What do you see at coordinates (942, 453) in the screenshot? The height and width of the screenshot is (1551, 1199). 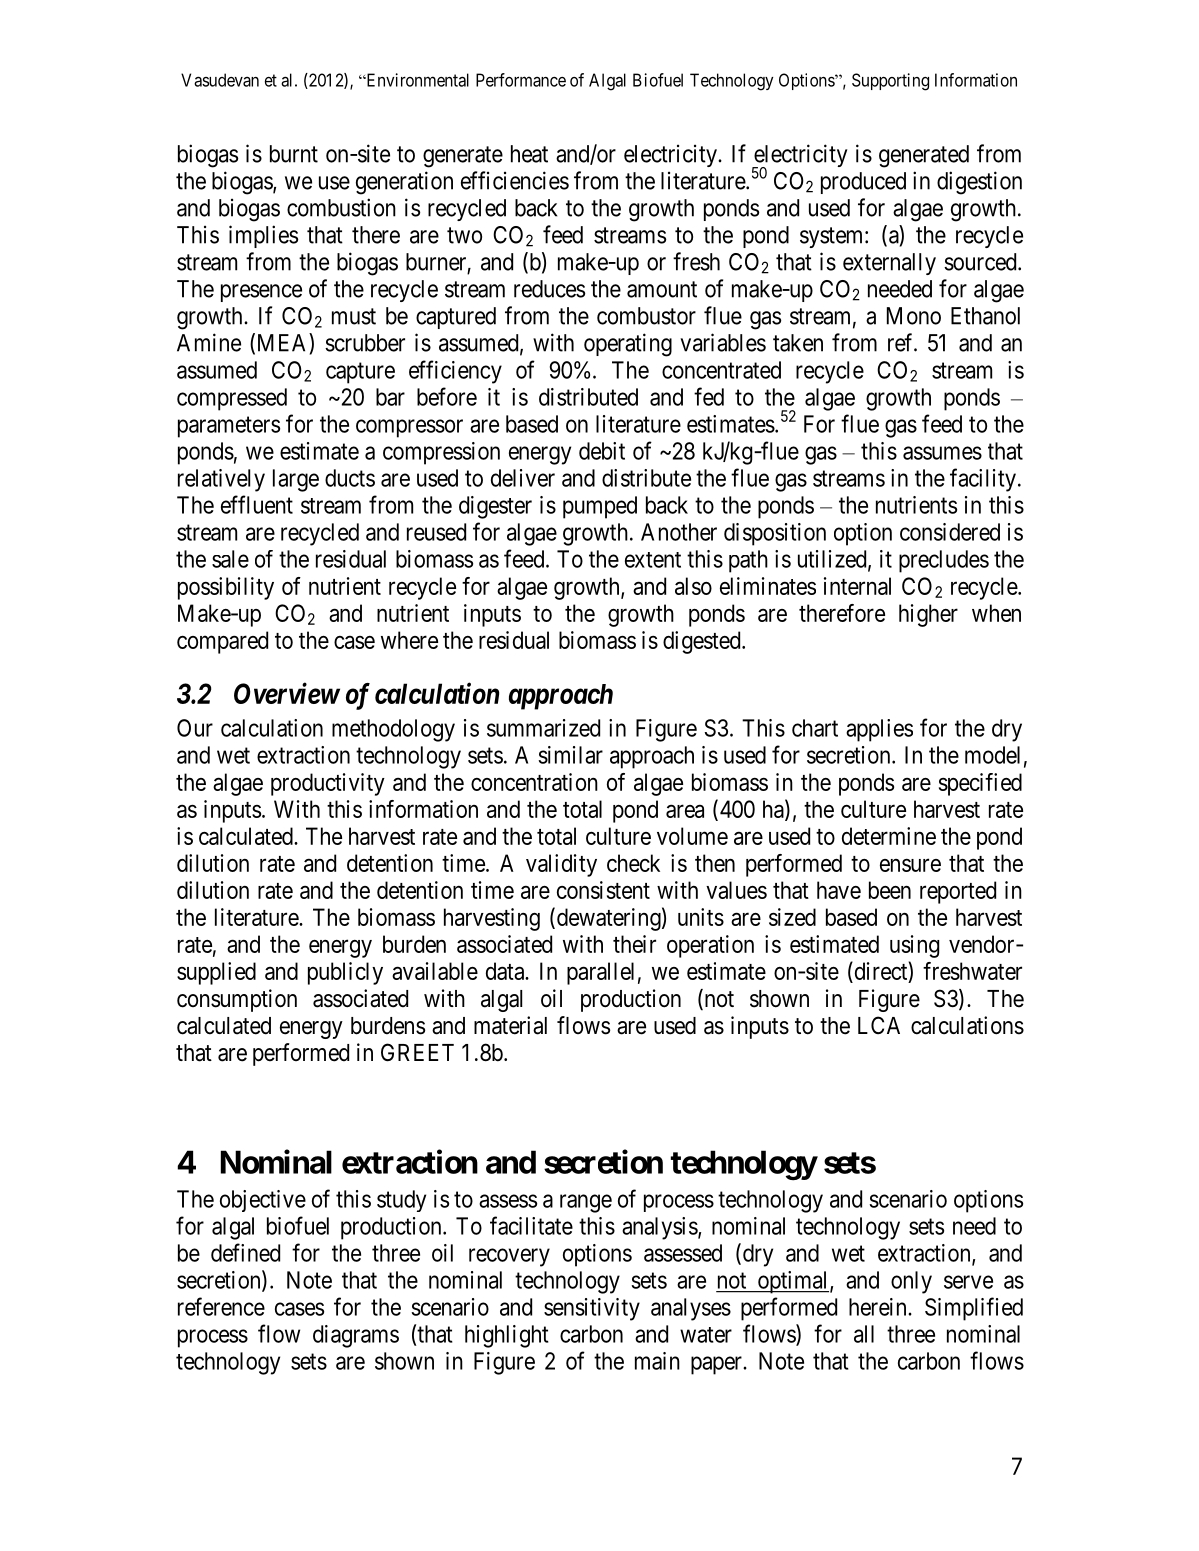 I see `assumes` at bounding box center [942, 453].
